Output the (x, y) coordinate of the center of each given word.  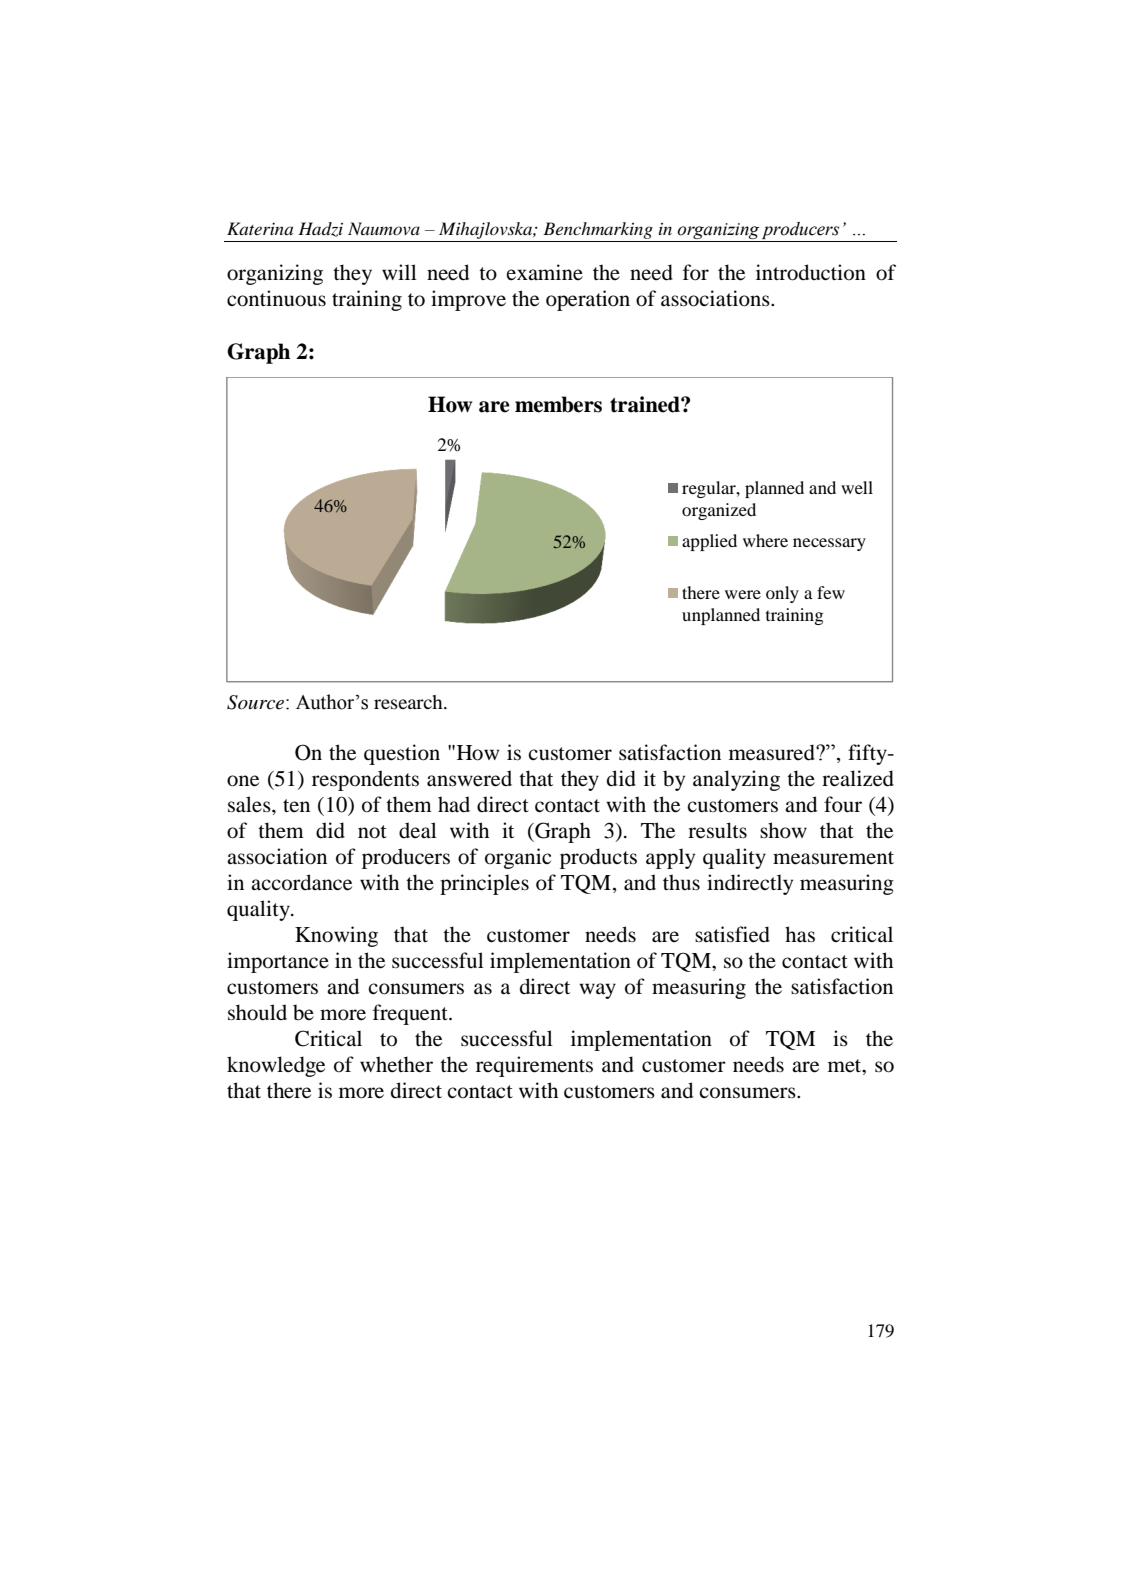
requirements (534, 1066)
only (782, 594)
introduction (811, 272)
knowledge (276, 1066)
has (800, 934)
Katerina (260, 228)
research (409, 702)
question (402, 754)
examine (545, 272)
